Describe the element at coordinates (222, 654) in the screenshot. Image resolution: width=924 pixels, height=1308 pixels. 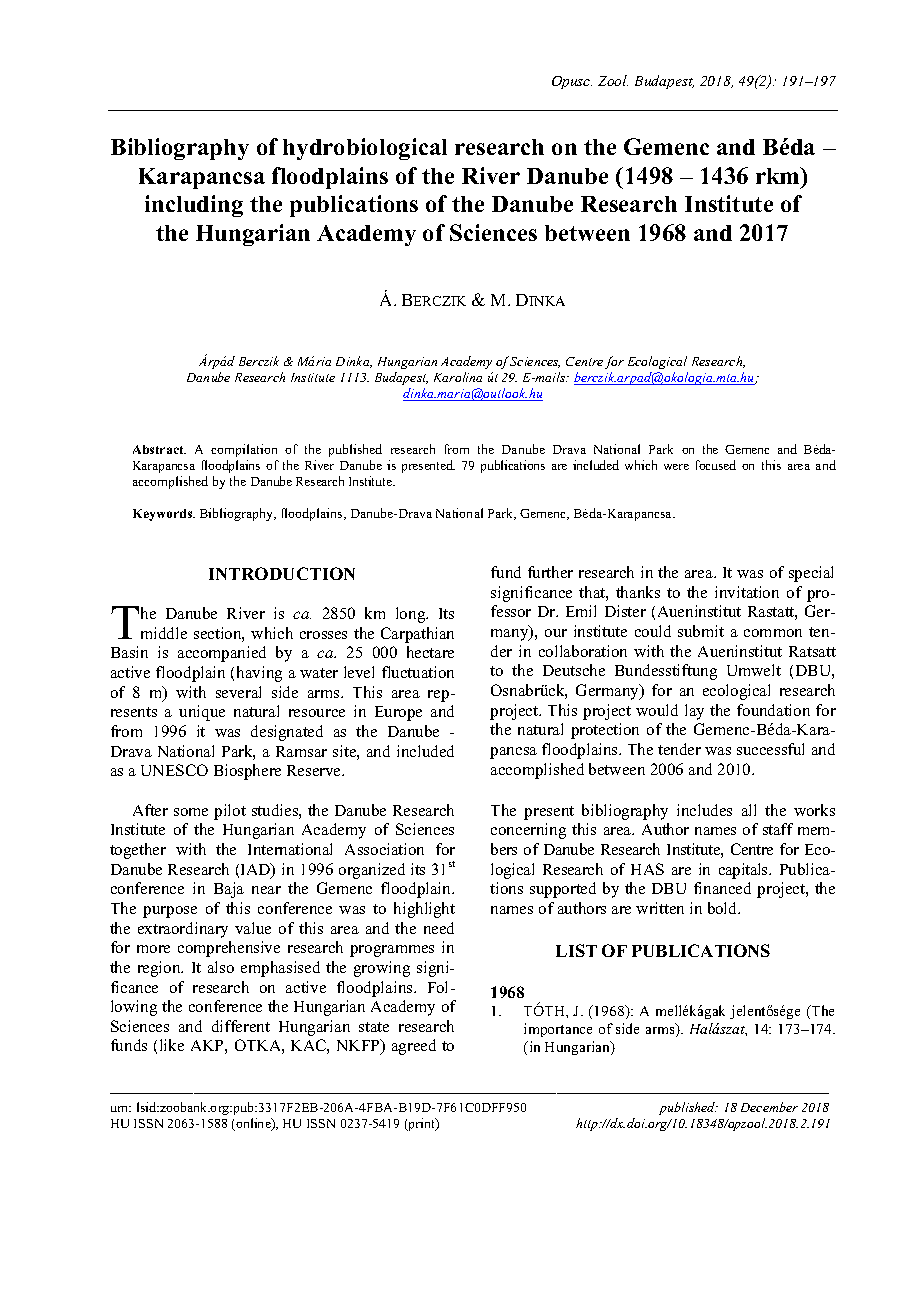
I see `accompanied` at that location.
